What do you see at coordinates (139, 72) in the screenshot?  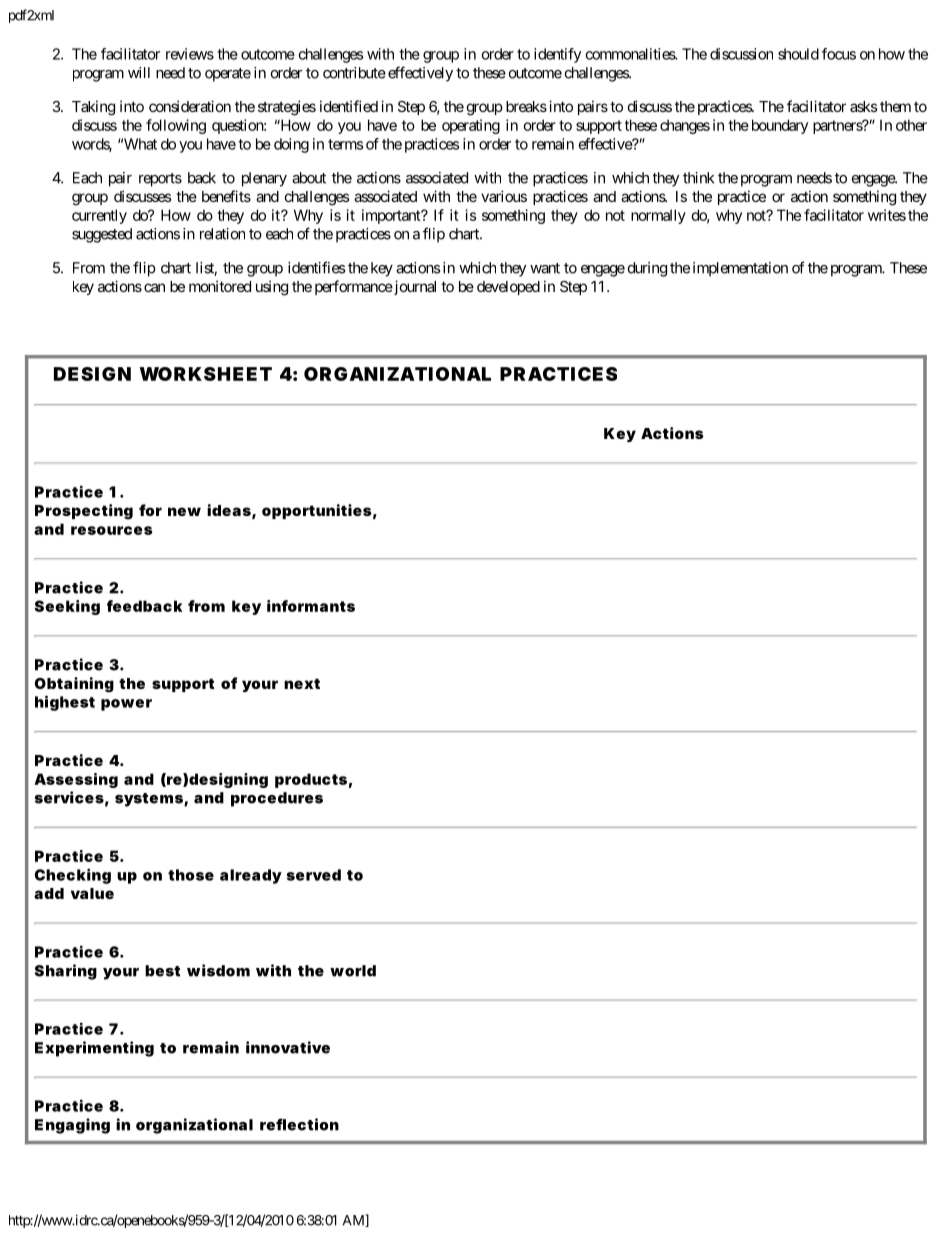 I see `will` at bounding box center [139, 72].
